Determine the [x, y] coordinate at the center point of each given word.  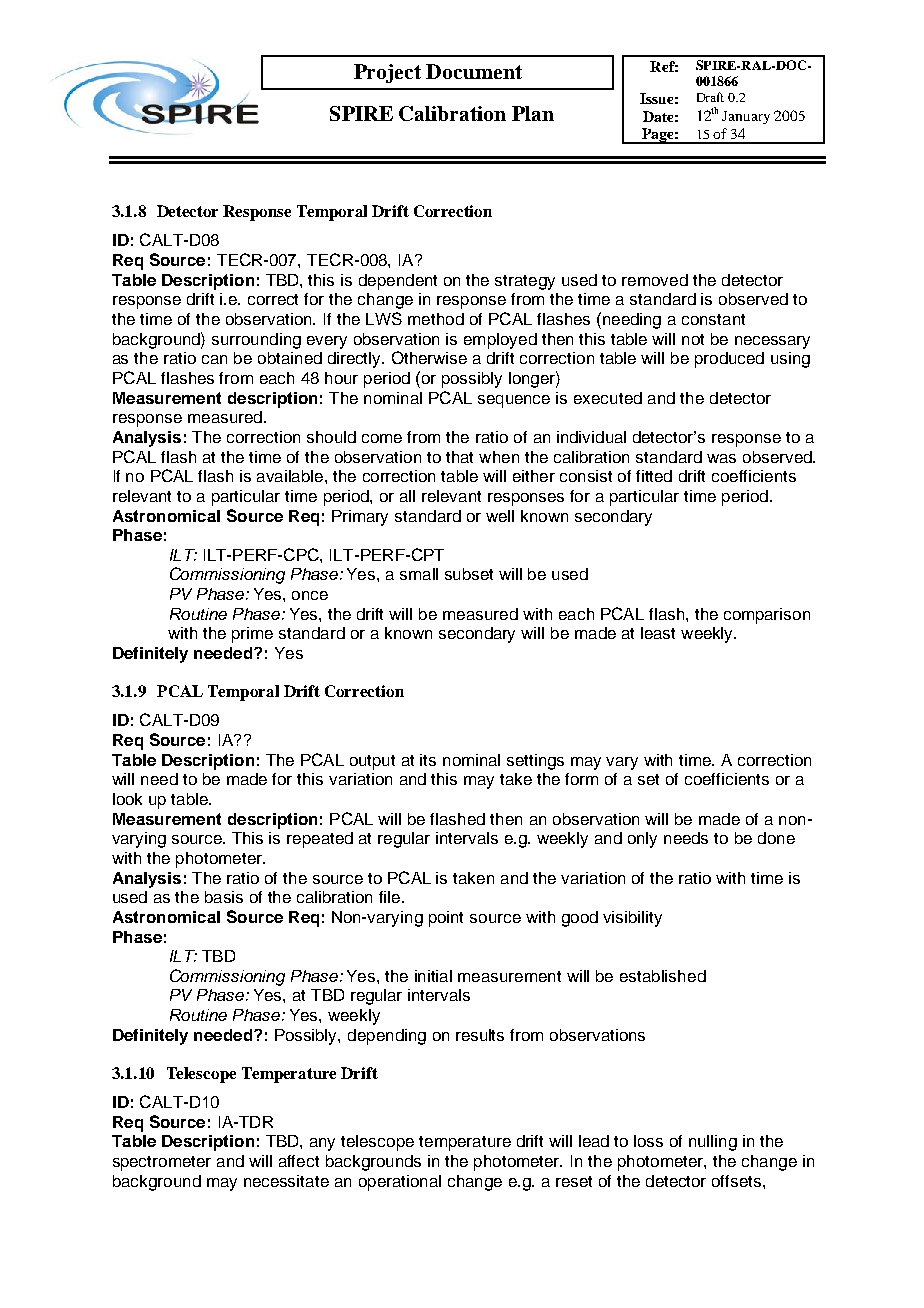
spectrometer [162, 1163]
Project [387, 73]
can [214, 359]
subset [469, 574]
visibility [632, 919]
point [446, 919]
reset [574, 1181]
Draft [710, 97]
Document [474, 71]
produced [729, 360]
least [658, 633]
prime [252, 635]
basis [224, 897]
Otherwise [429, 357]
